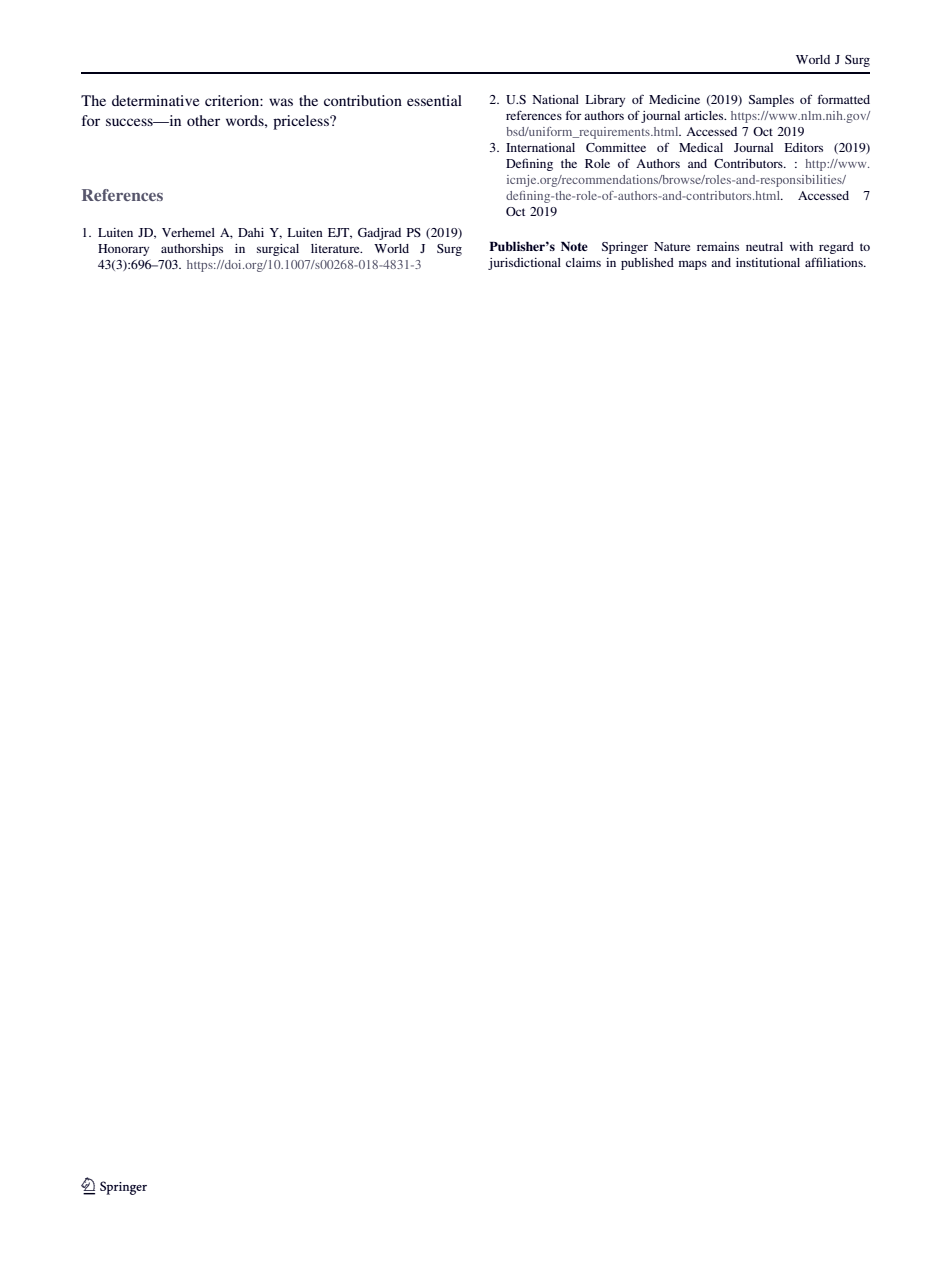 Image resolution: width=952 pixels, height=1265 pixels. I want to click on articles, so click(705, 115).
